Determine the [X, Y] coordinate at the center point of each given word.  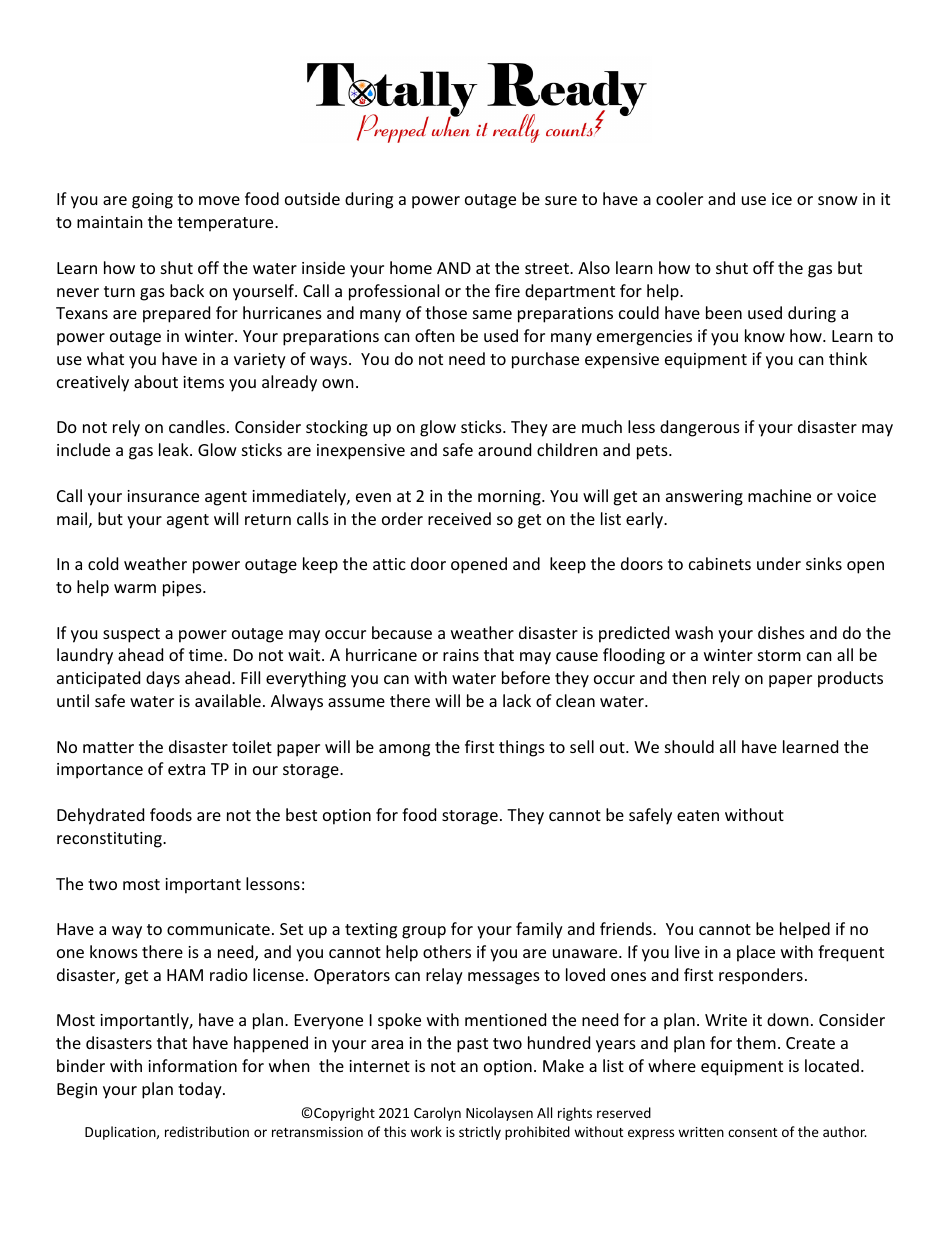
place [756, 953]
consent [752, 1132]
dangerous [700, 428]
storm [779, 655]
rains [461, 655]
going [152, 201]
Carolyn [437, 1114]
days [163, 679]
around [504, 449]
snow [838, 200]
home [411, 267]
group [424, 932]
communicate [218, 929]
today [201, 1090]
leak [175, 449]
